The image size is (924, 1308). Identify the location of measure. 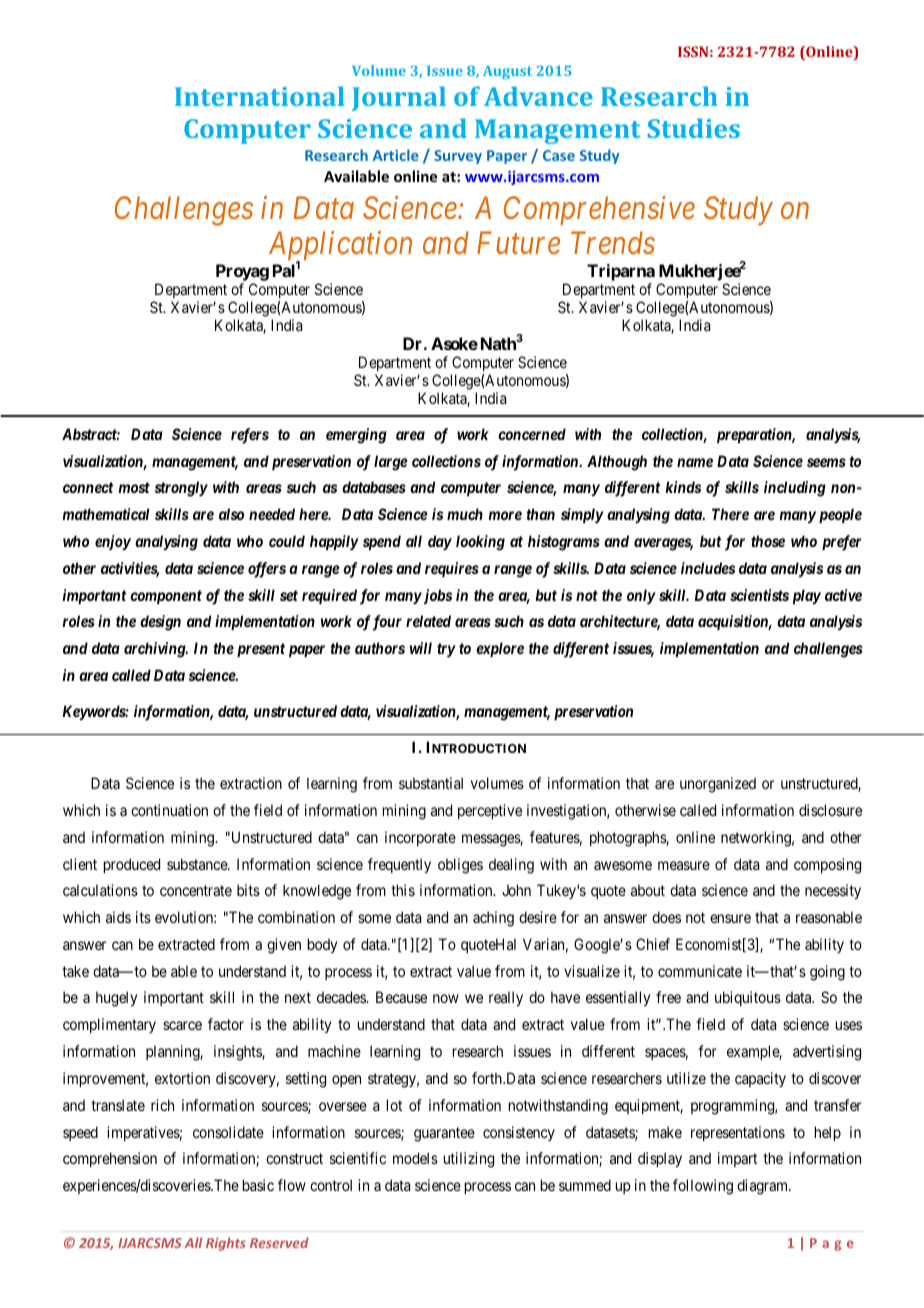
(684, 865).
